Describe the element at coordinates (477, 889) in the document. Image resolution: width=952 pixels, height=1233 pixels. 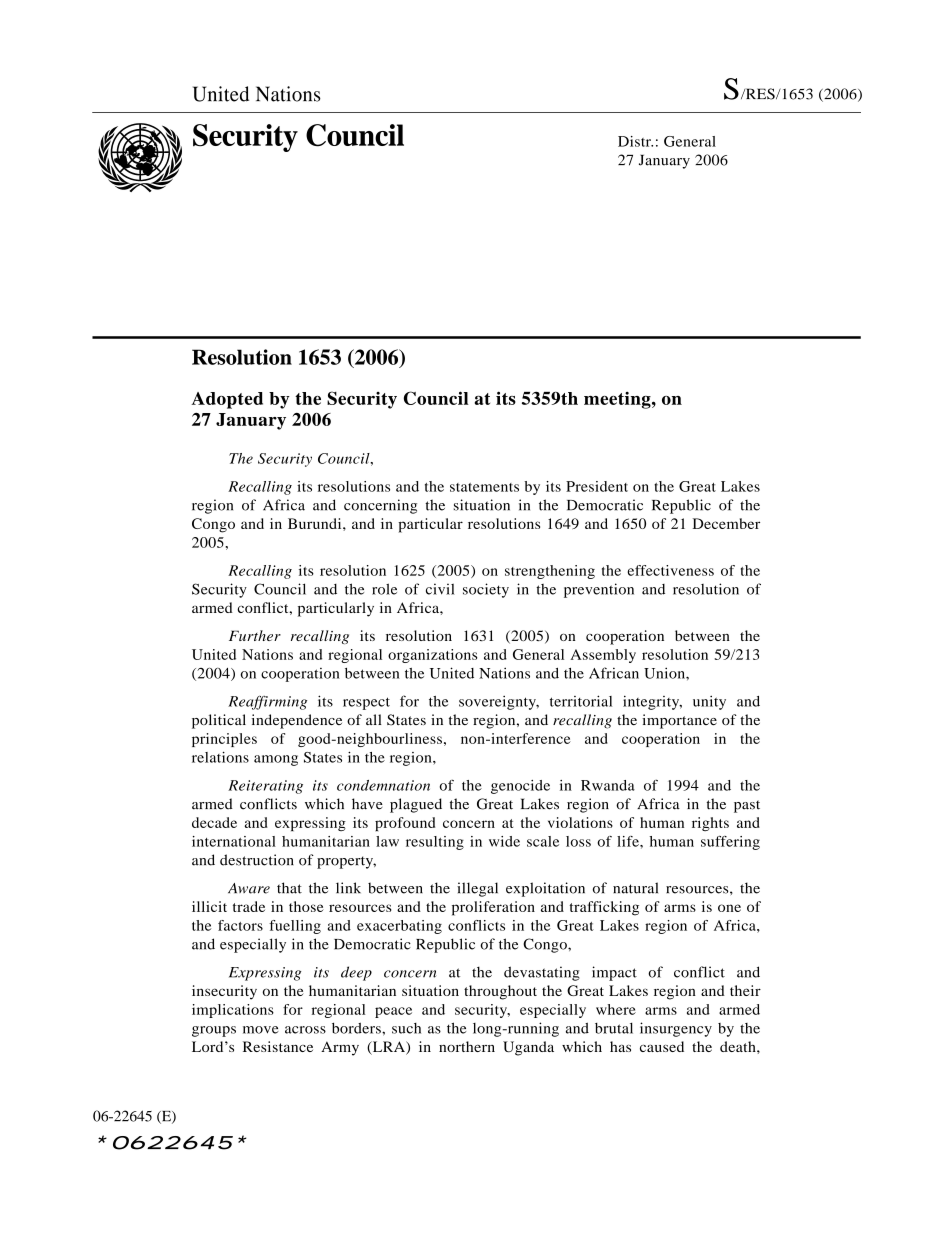
I see `illegal` at that location.
